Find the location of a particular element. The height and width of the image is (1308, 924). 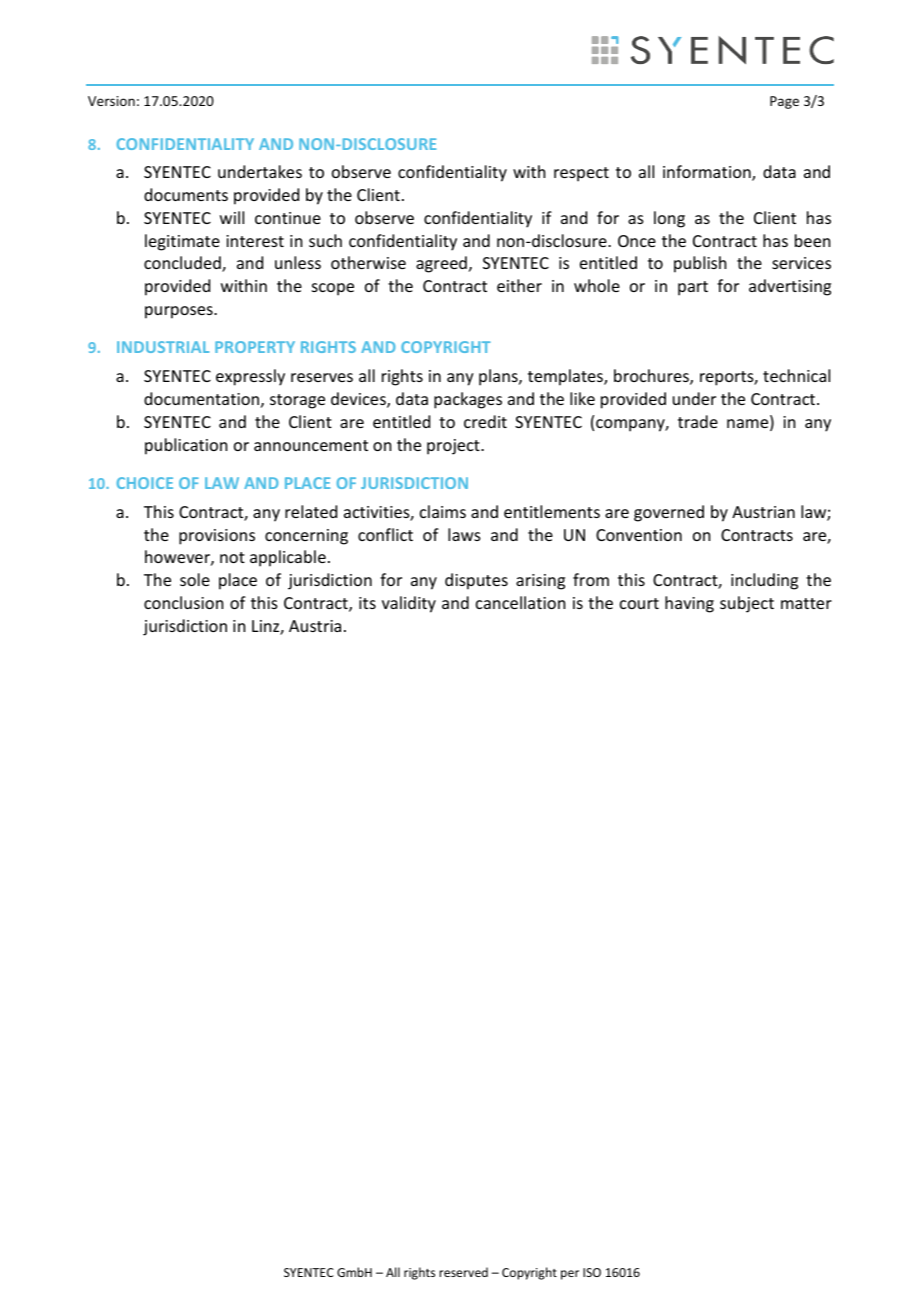

respect is located at coordinates (581, 174).
